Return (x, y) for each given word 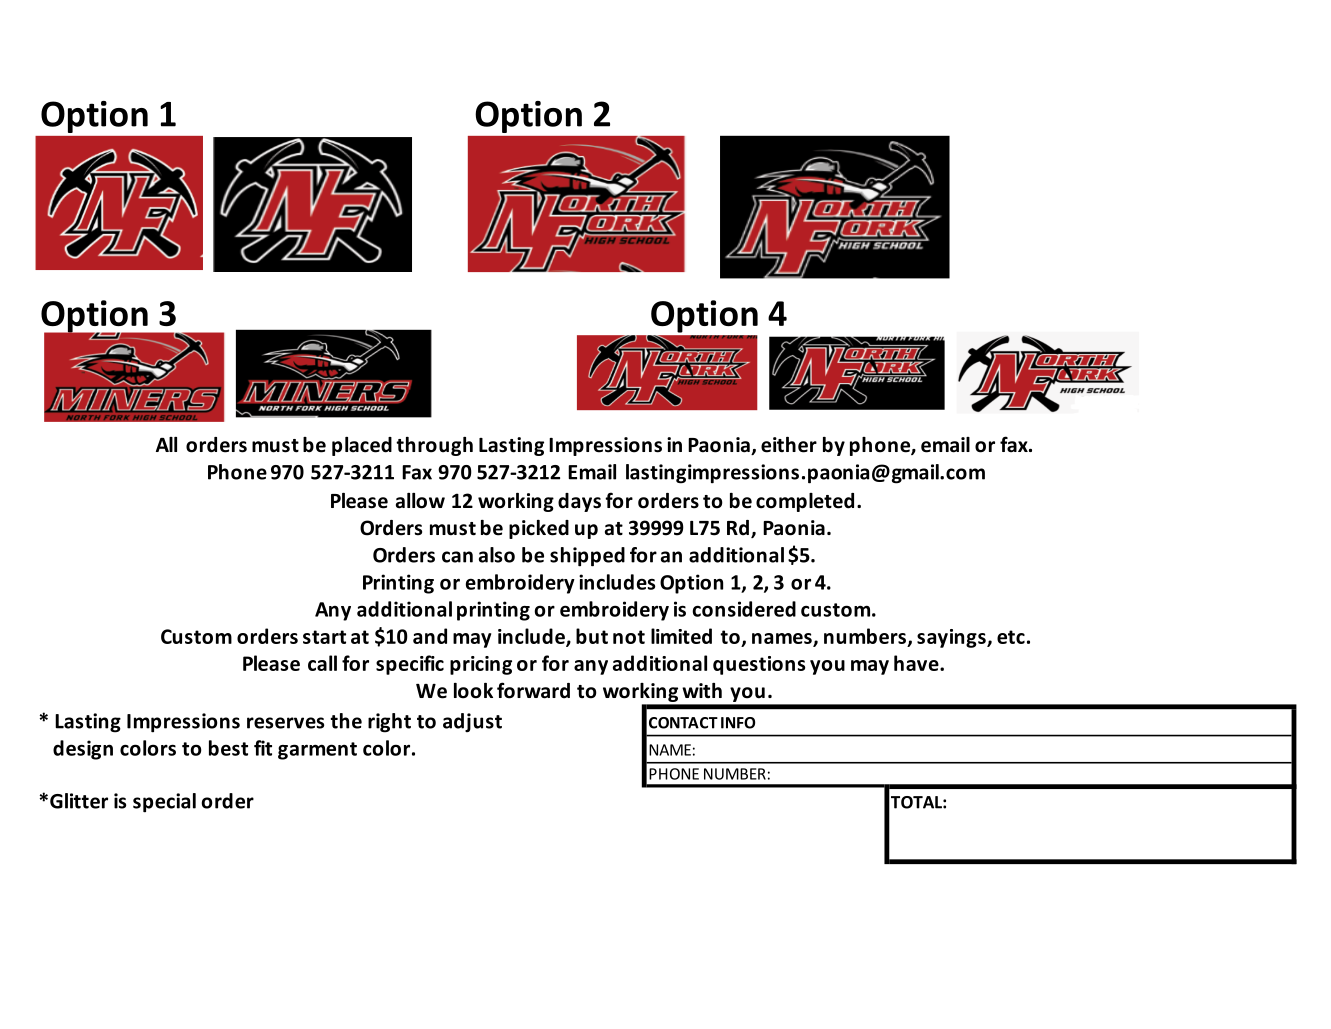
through (434, 446)
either (789, 445)
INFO (738, 723)
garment (317, 751)
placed (362, 446)
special (164, 803)
